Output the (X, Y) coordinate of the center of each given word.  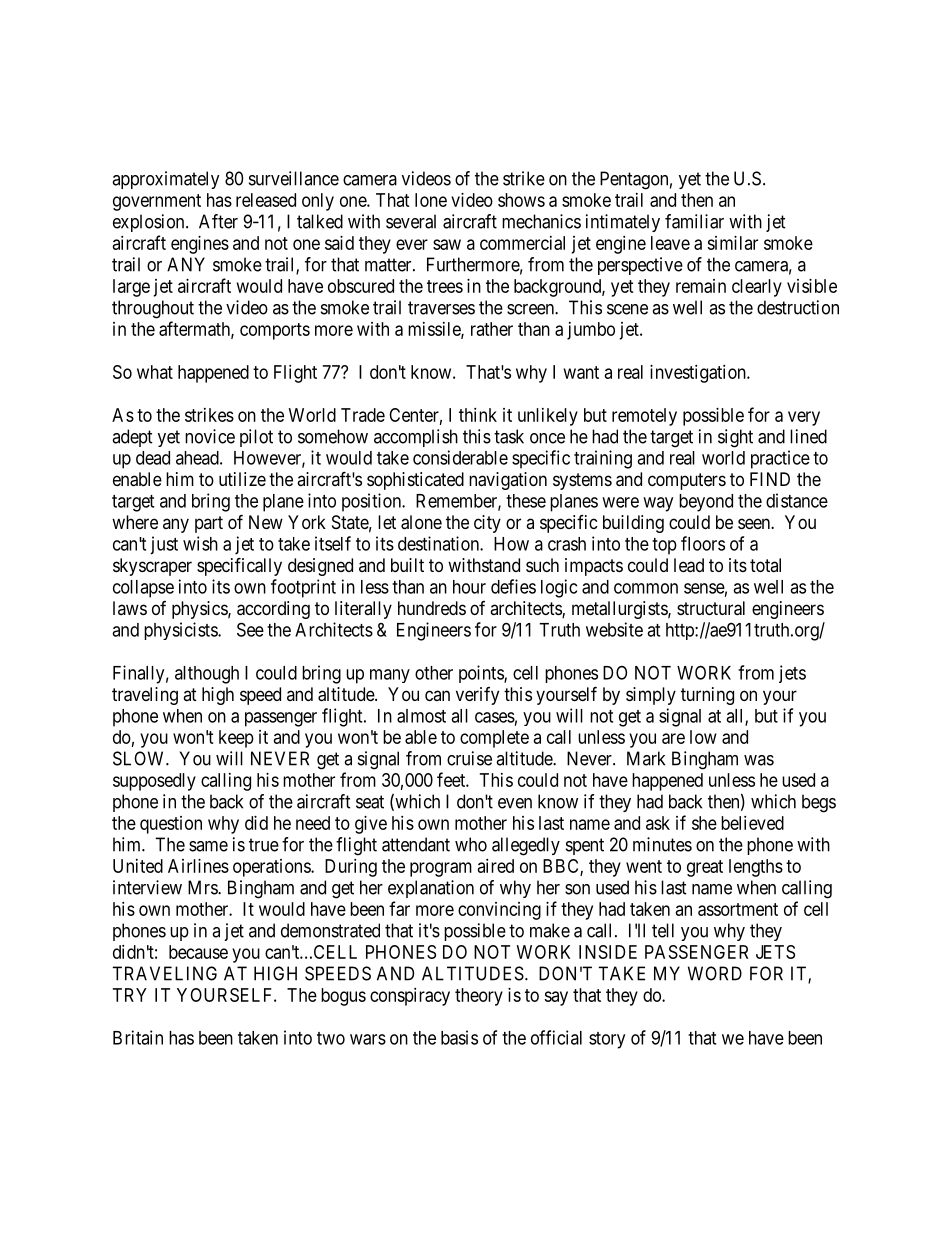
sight (735, 438)
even (515, 803)
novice (210, 436)
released (266, 200)
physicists (181, 631)
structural (711, 608)
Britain (138, 1037)
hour (469, 587)
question (171, 825)
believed (752, 823)
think (478, 415)
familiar (694, 221)
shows (521, 200)
